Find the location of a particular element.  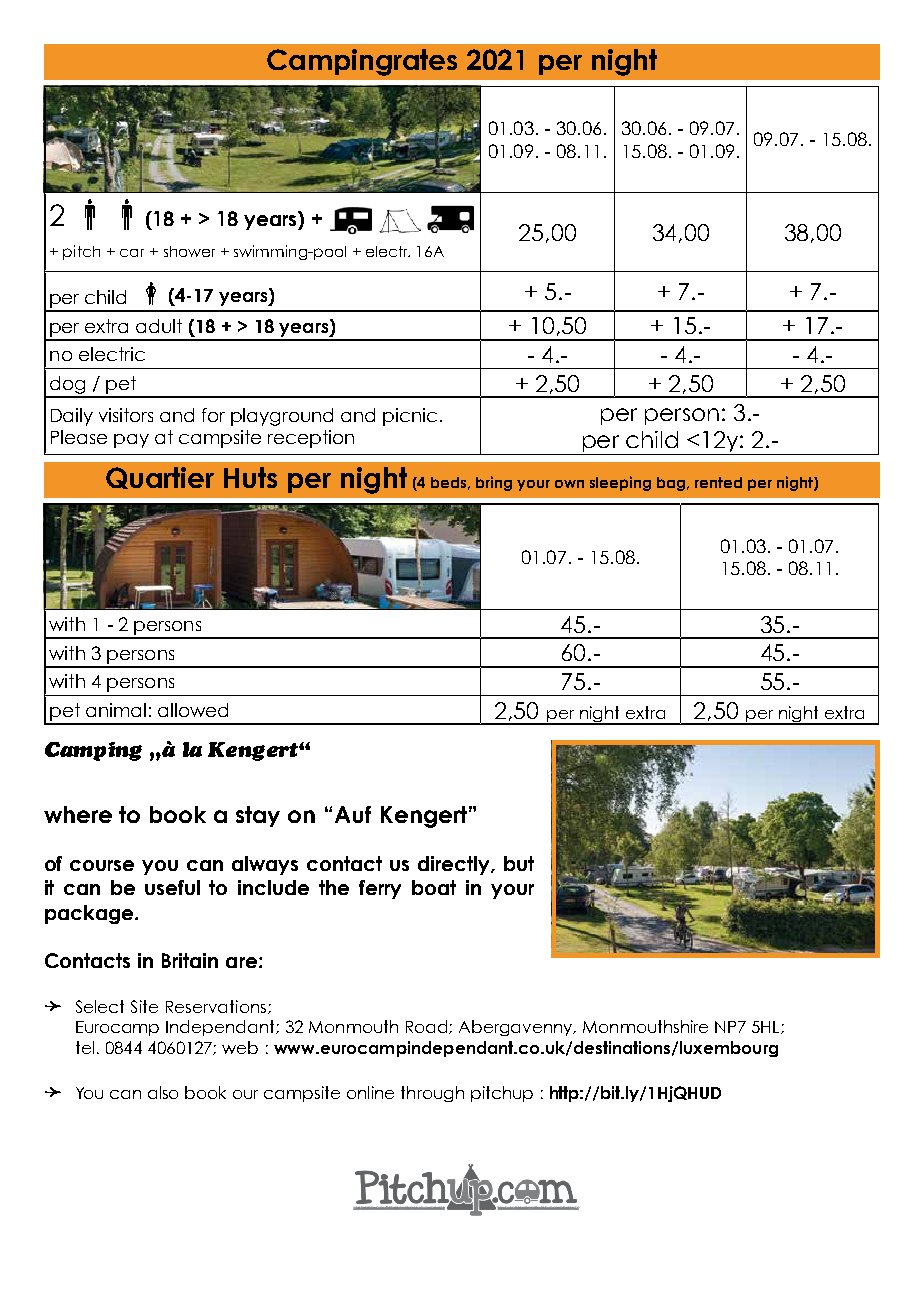

also is located at coordinates (163, 1092).
